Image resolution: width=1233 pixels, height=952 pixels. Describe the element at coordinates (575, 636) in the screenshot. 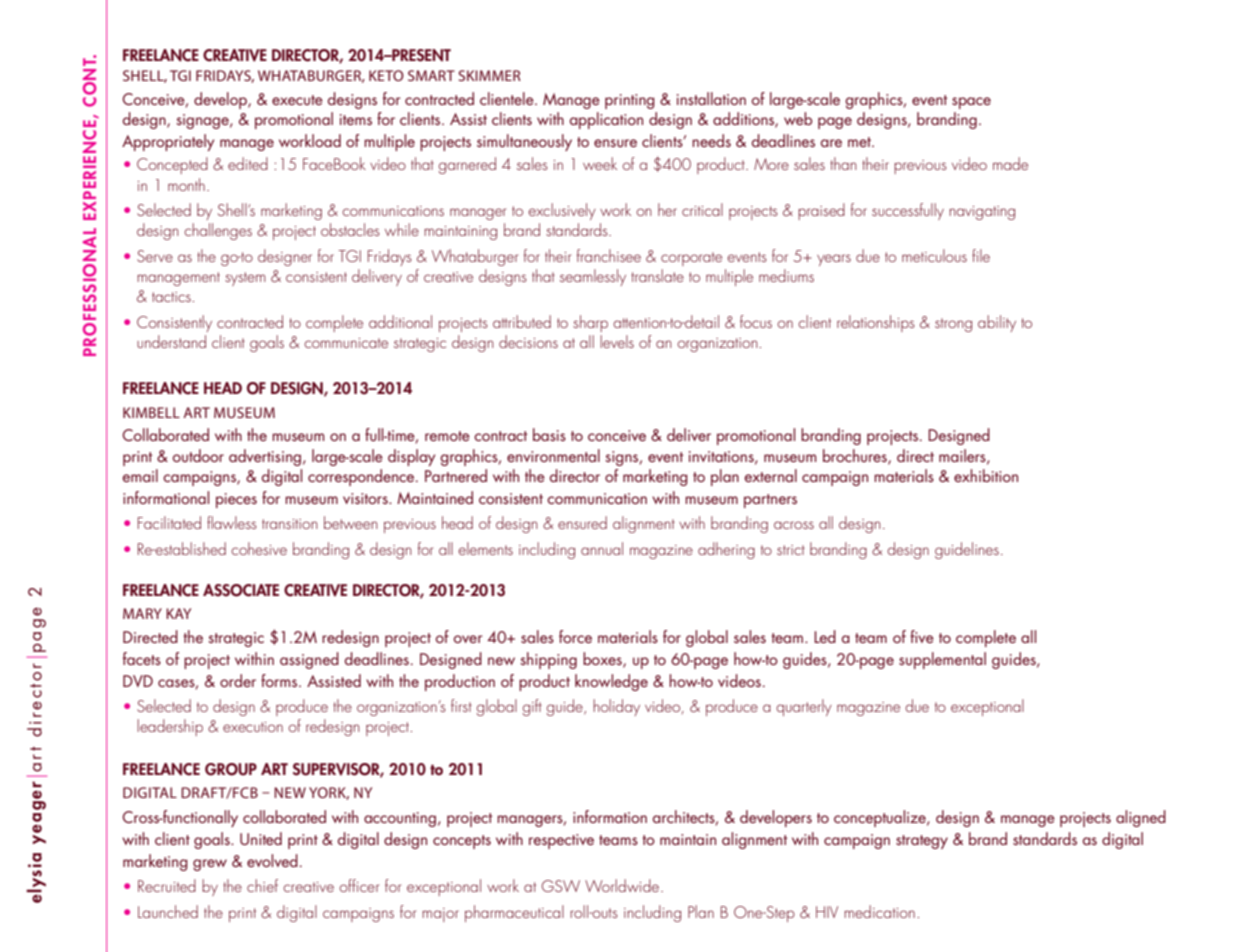

I see `force` at that location.
